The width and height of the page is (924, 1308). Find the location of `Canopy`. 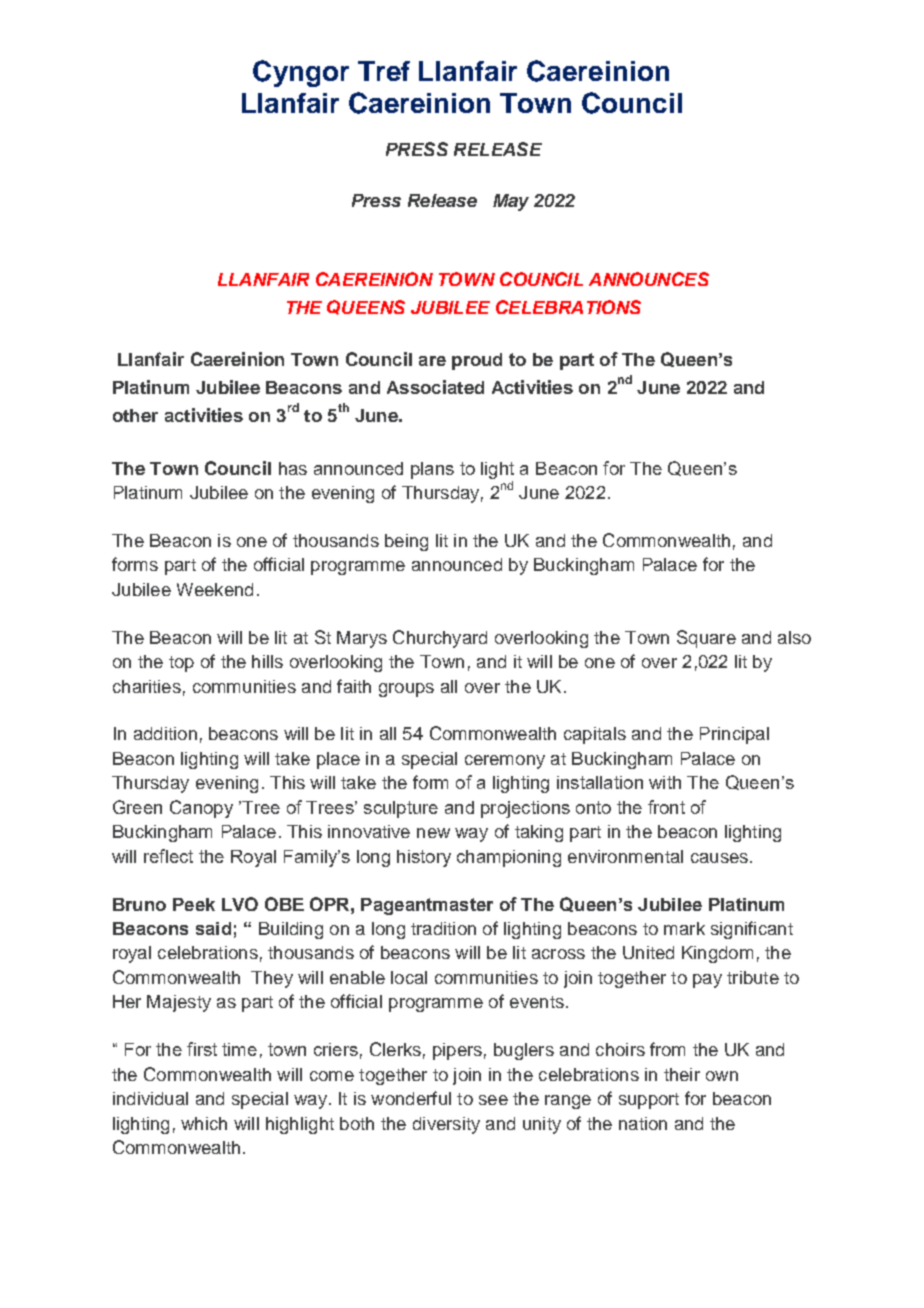

Canopy is located at coordinates (201, 809).
